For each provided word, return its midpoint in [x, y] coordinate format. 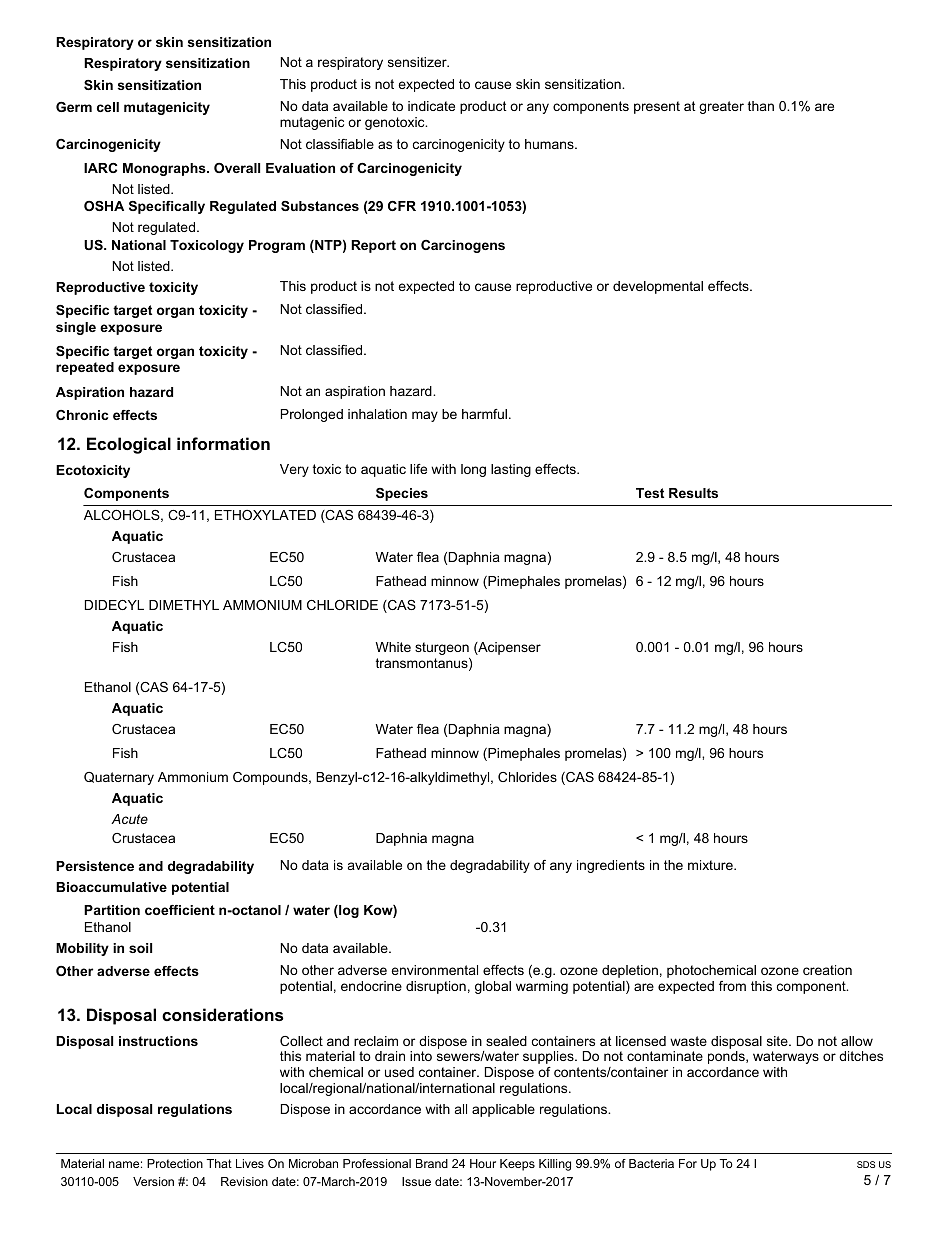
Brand [432, 1163]
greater [721, 107]
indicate [431, 106]
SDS [866, 1164]
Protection [175, 1163]
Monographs [165, 169]
